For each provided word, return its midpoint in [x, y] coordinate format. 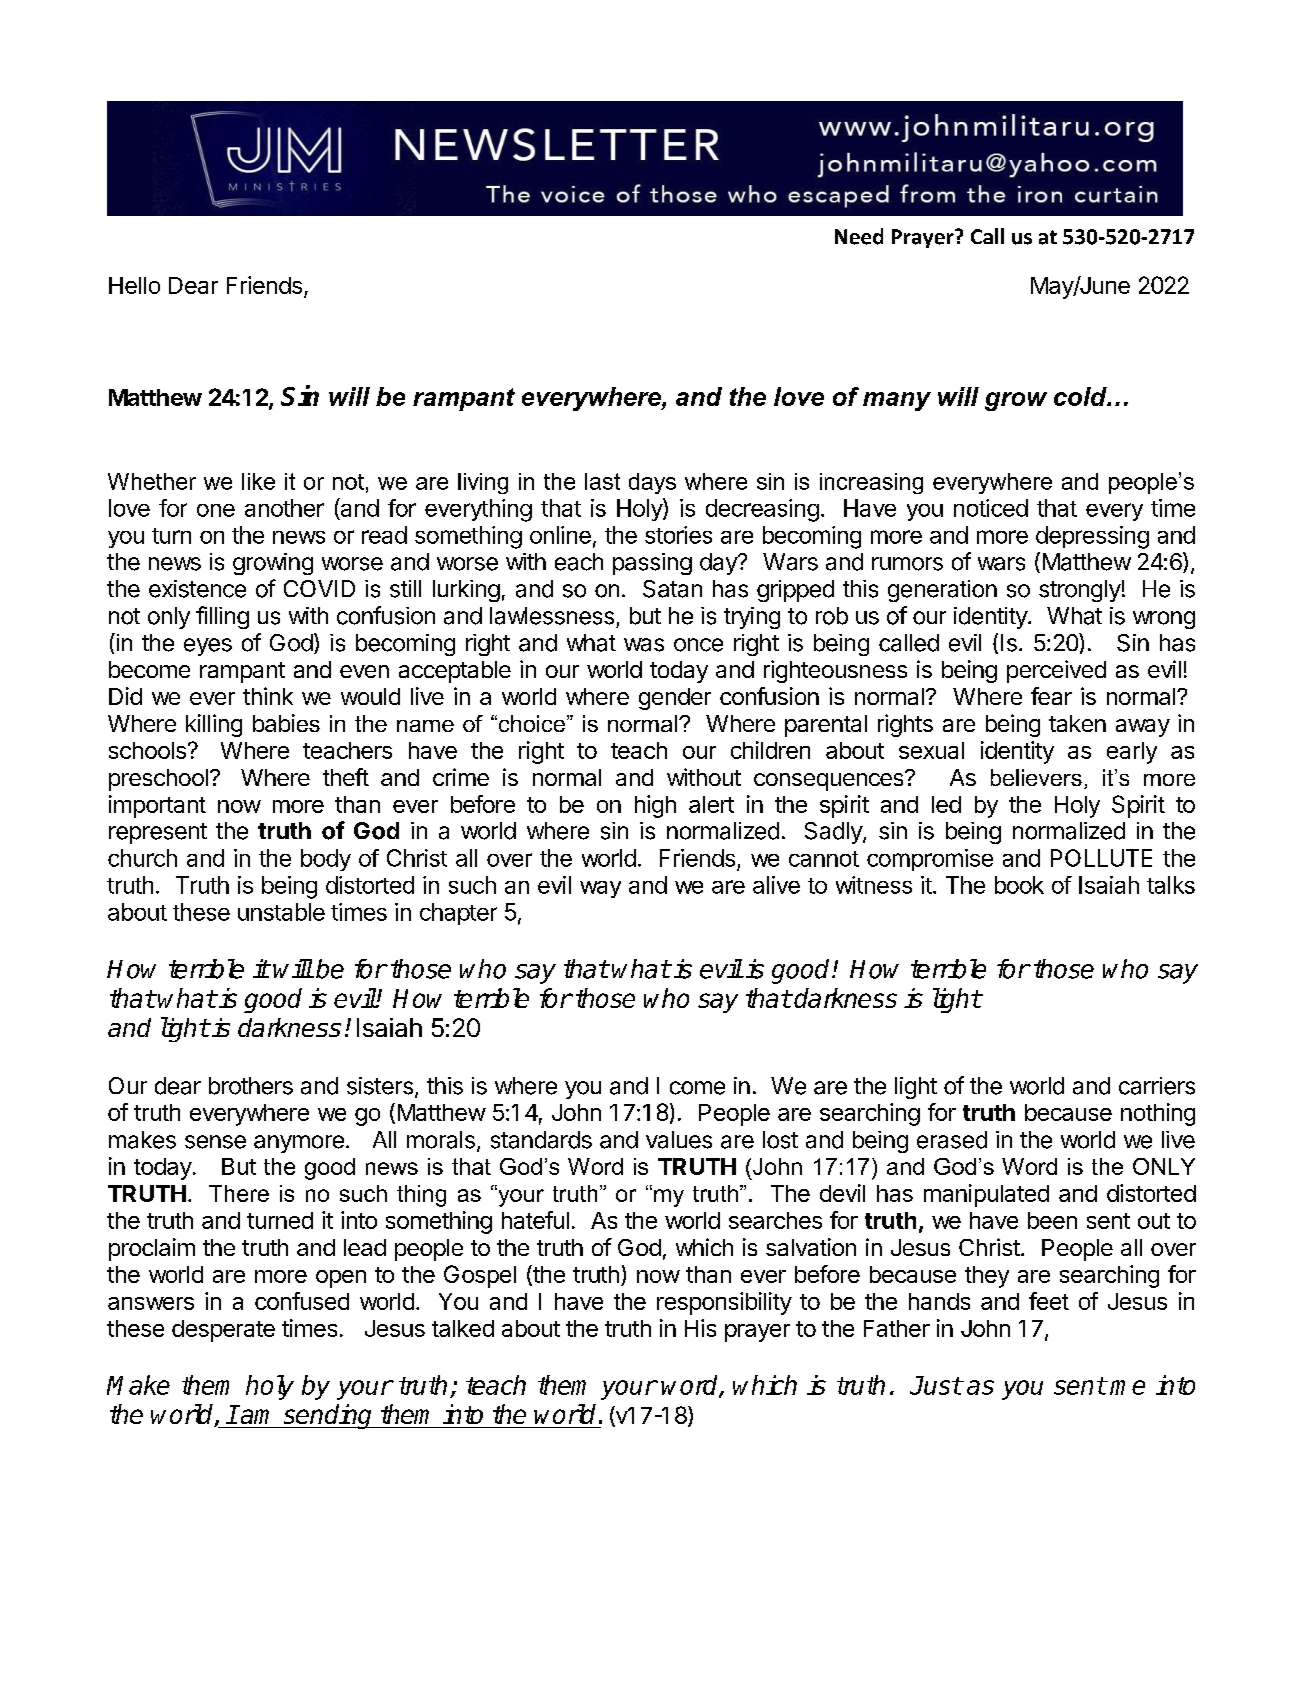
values [679, 1140]
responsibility [724, 1303]
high [655, 806]
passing [652, 564]
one [216, 510]
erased [952, 1140]
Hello [134, 285]
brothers [251, 1086]
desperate [223, 1331]
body [326, 860]
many [897, 401]
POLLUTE [1101, 858]
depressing [1092, 537]
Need [859, 236]
